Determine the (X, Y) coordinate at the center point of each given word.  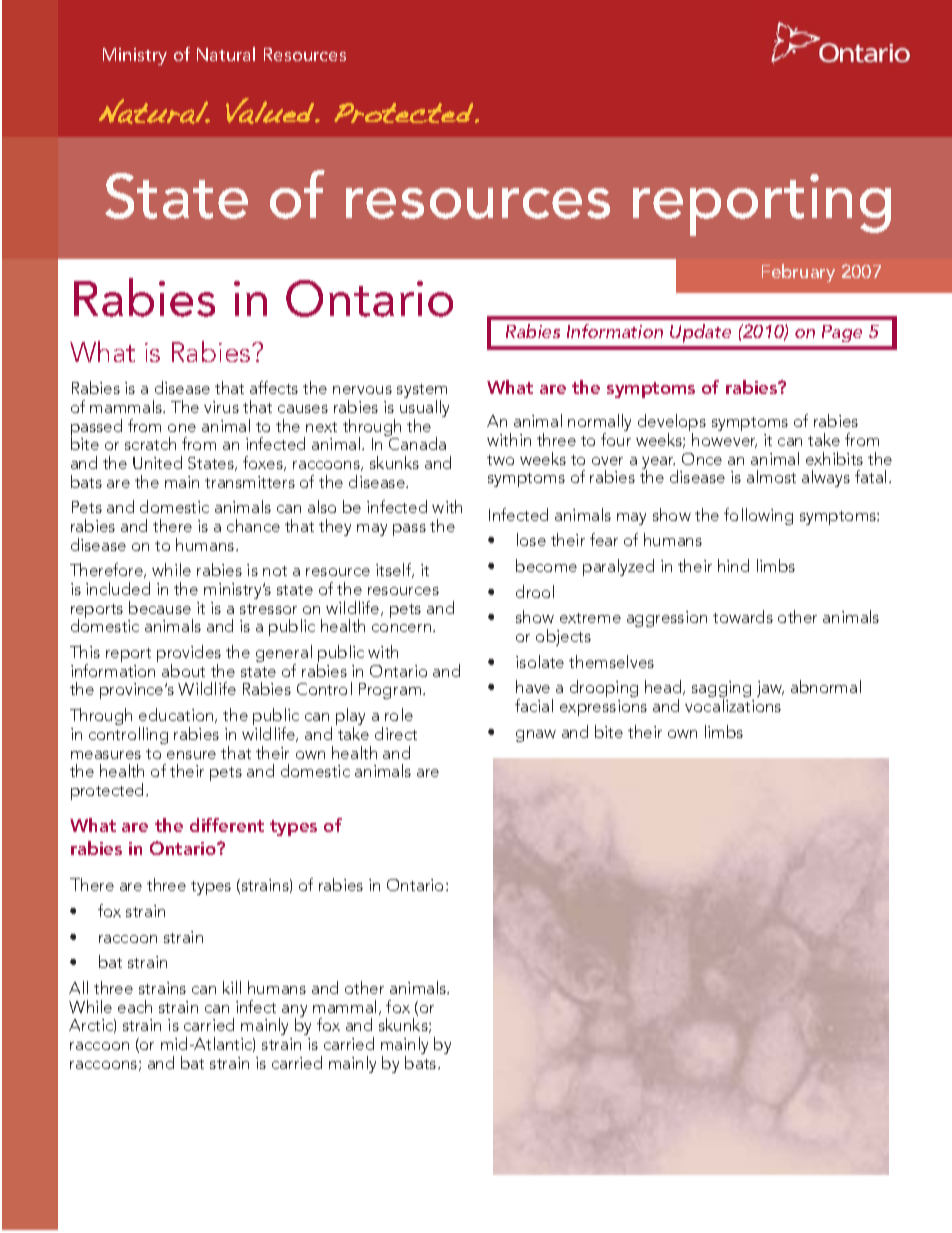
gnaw (536, 736)
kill (232, 987)
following (758, 516)
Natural (226, 54)
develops (672, 424)
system (422, 392)
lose (531, 539)
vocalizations (733, 705)
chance (253, 525)
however (724, 440)
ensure (191, 755)
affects (274, 387)
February (798, 273)
